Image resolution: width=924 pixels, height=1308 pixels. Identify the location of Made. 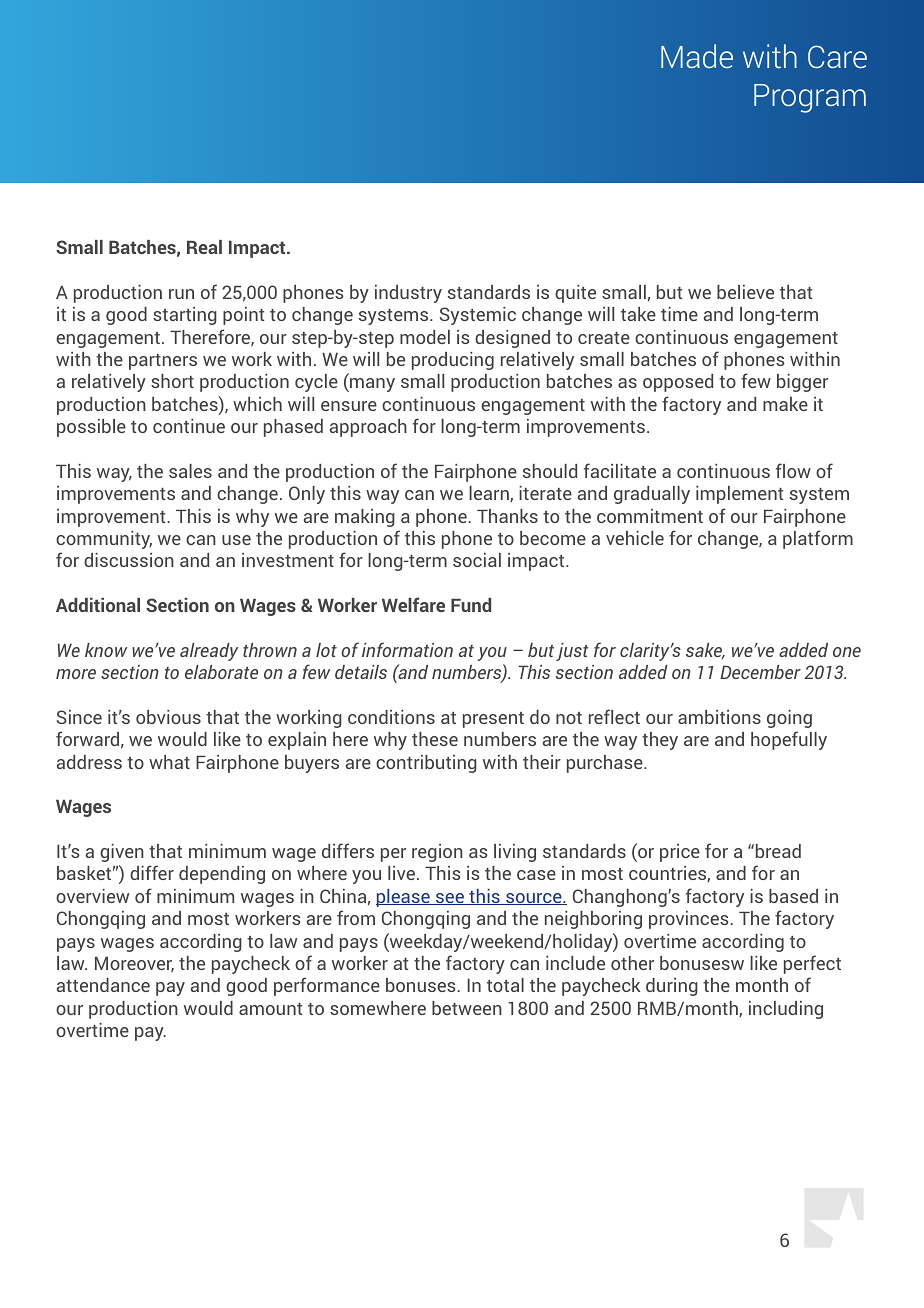
(697, 56).
